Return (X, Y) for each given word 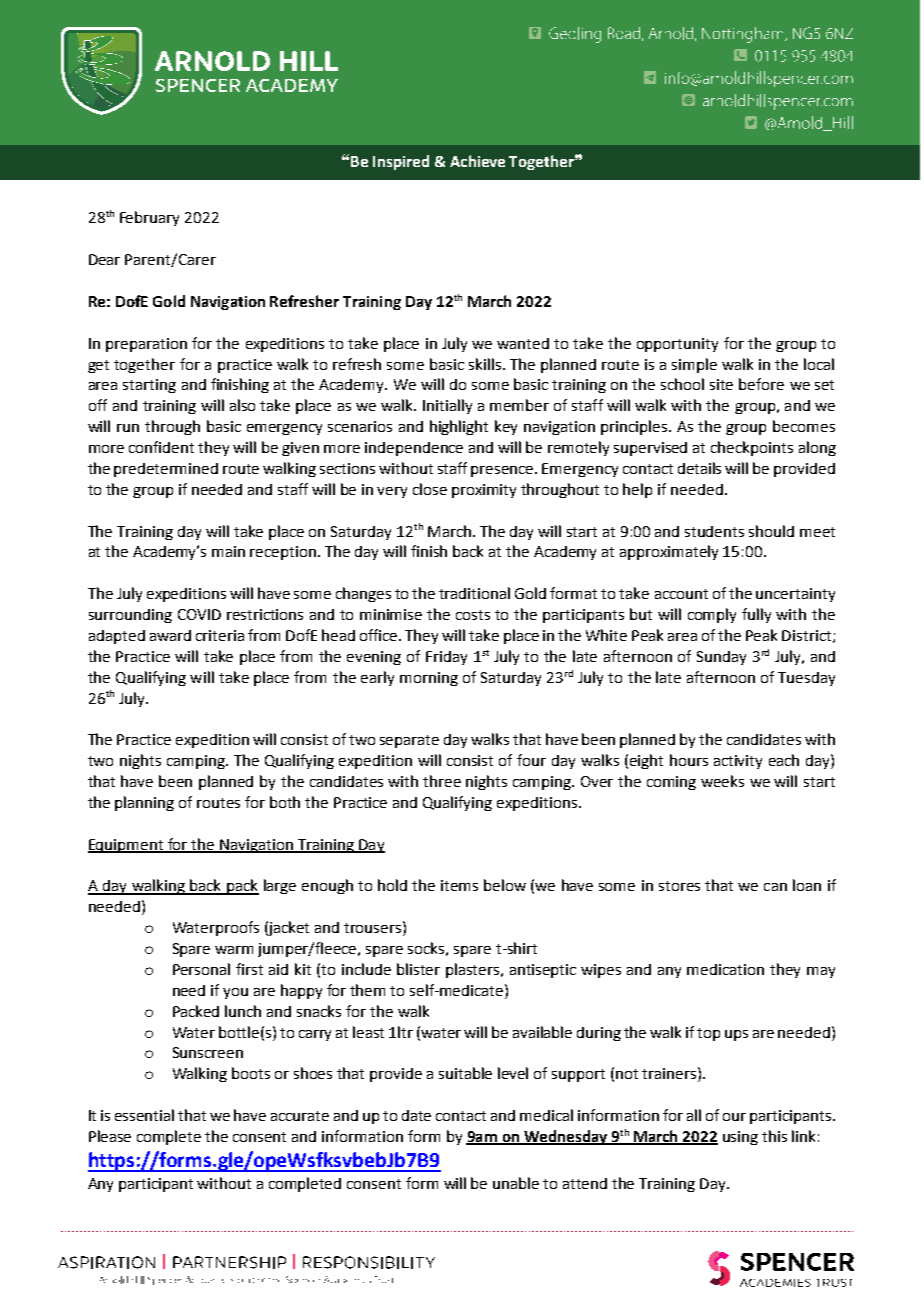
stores (679, 886)
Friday (446, 658)
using (740, 1138)
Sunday (721, 658)
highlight (459, 427)
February (149, 218)
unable (516, 1183)
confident (161, 447)
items (459, 885)
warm (234, 950)
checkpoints (752, 448)
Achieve (477, 161)
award (170, 635)
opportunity (677, 345)
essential (144, 1115)
